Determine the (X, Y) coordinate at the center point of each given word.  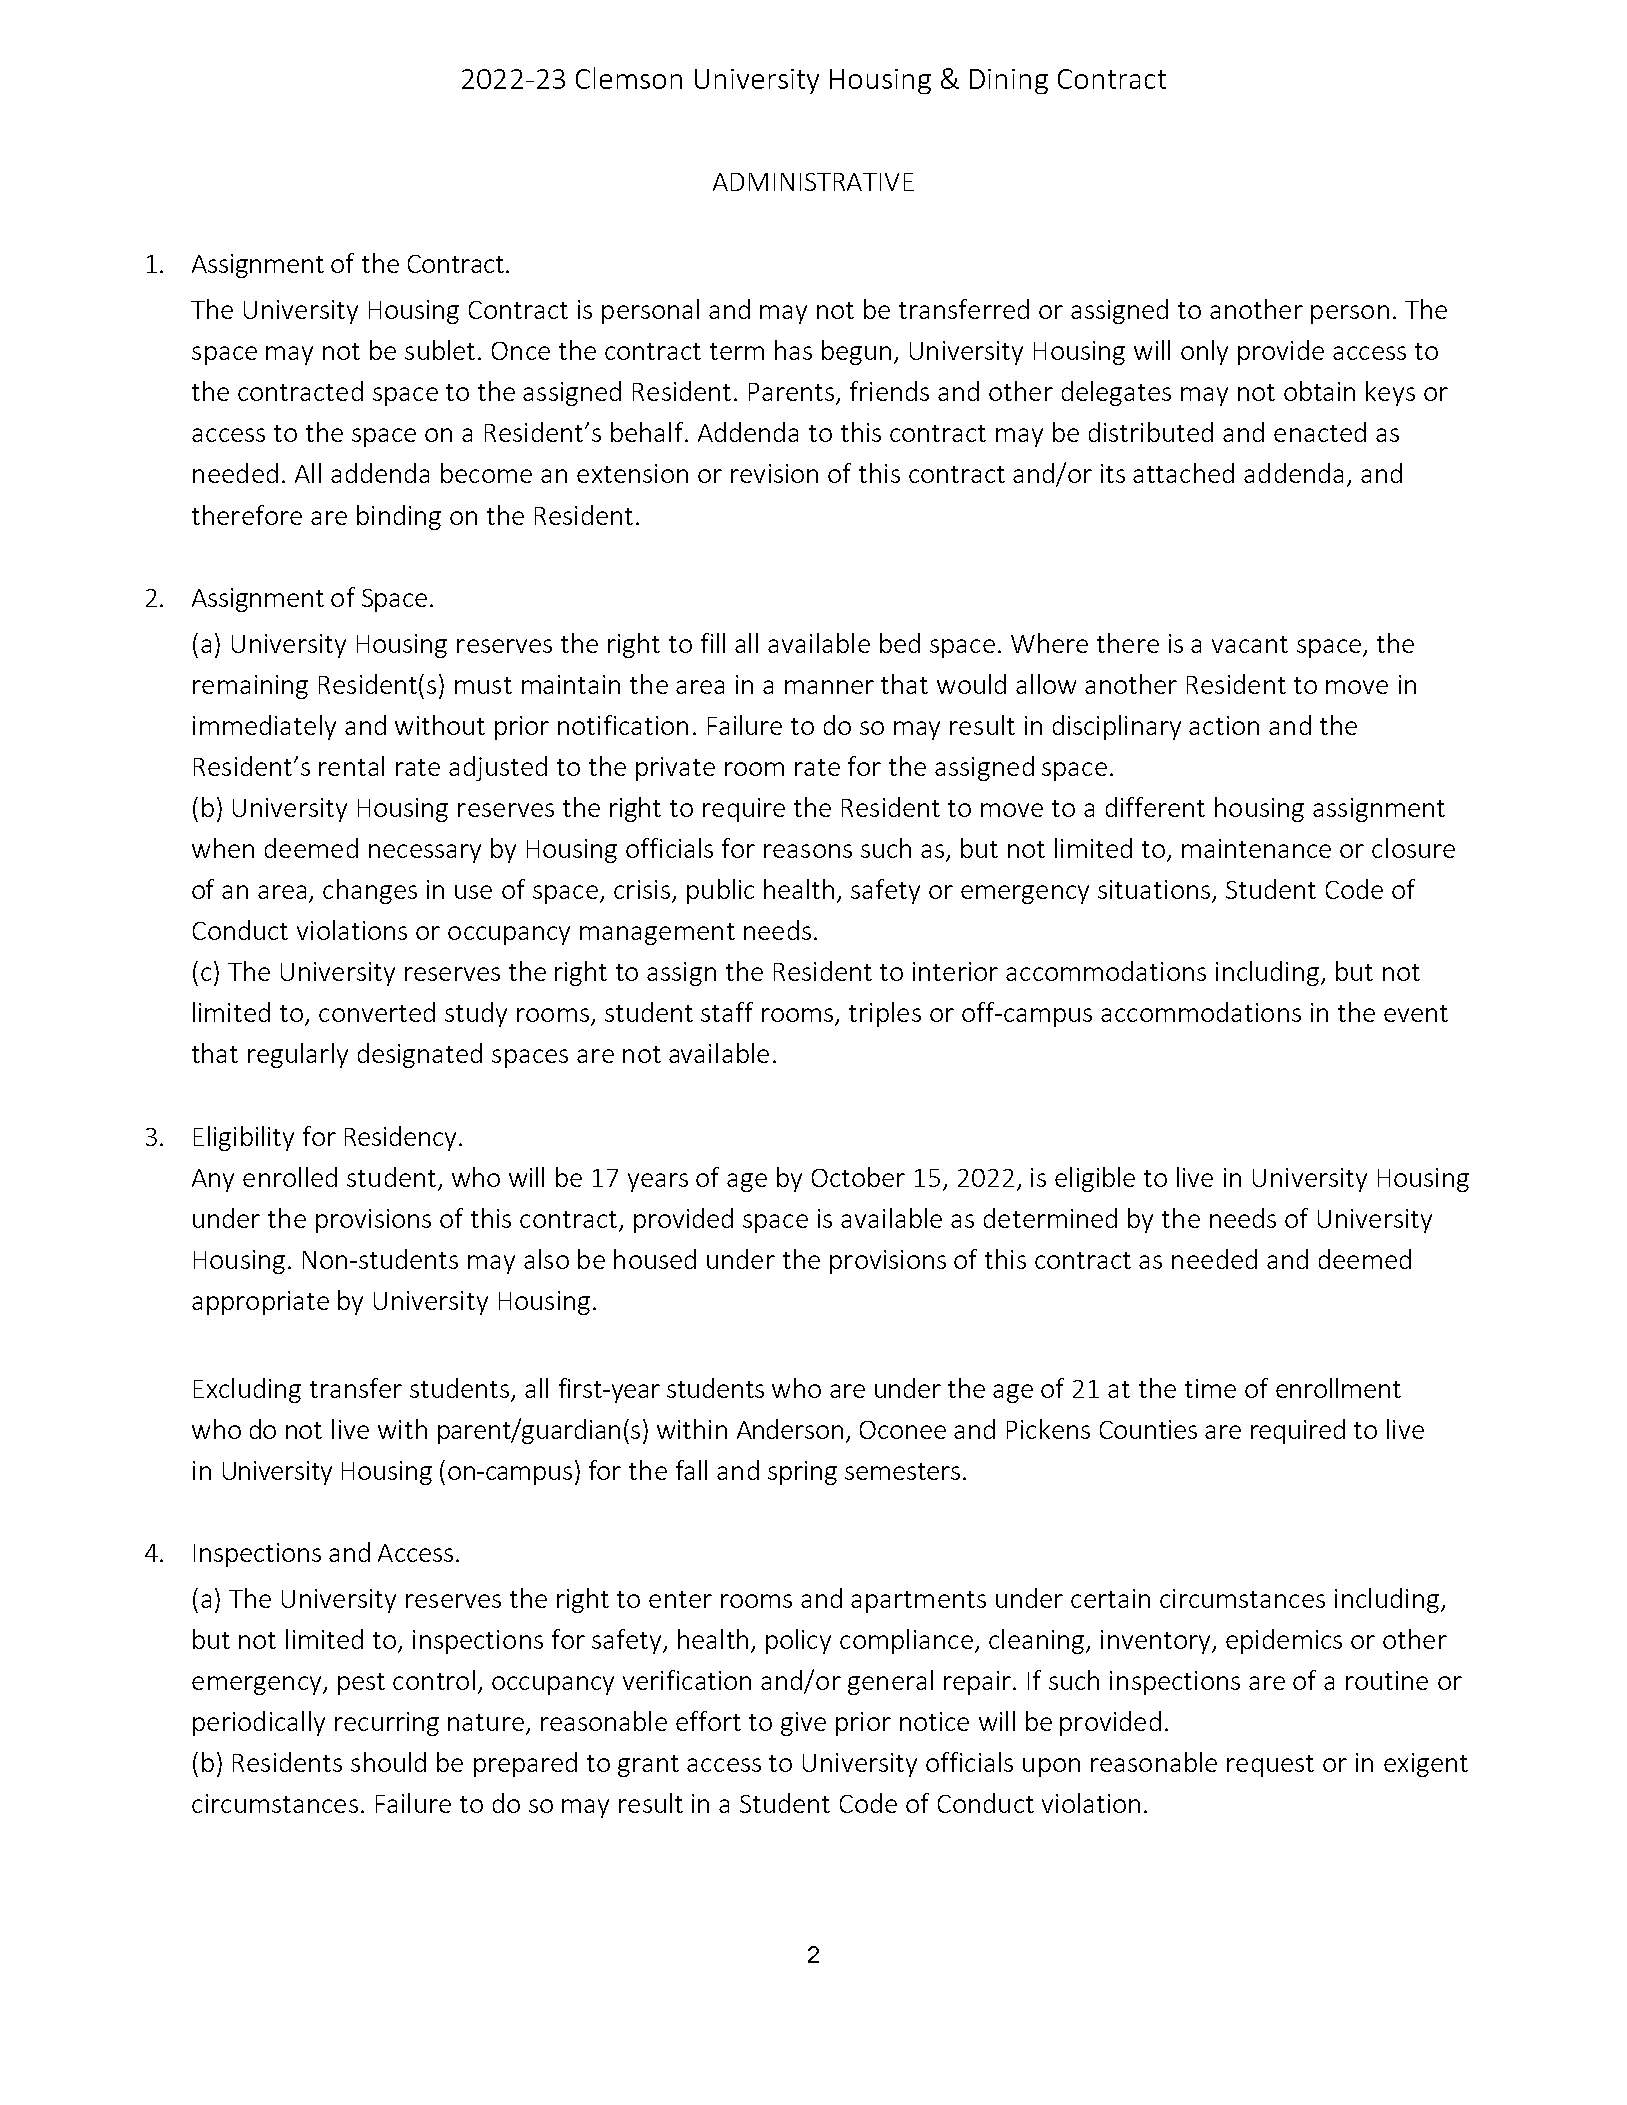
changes (370, 891)
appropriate (260, 1303)
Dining (1009, 81)
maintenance (1256, 848)
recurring (387, 1724)
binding (399, 517)
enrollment (1338, 1388)
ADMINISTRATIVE (813, 182)
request (1270, 1766)
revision (774, 473)
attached (1183, 473)
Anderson (790, 1429)
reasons (808, 851)
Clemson (629, 78)
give (803, 1724)
